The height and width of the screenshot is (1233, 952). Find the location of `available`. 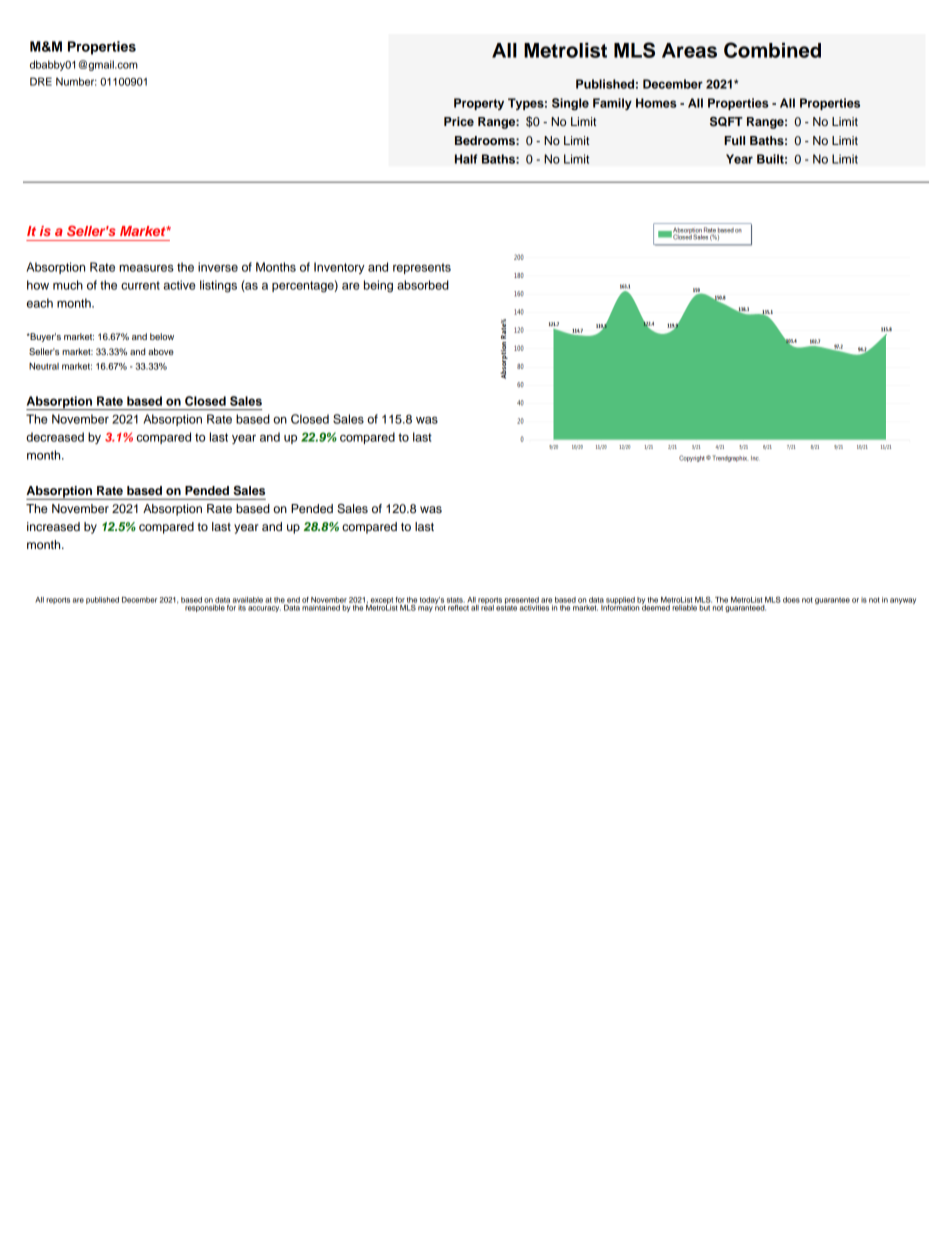

available is located at coordinates (247, 600).
